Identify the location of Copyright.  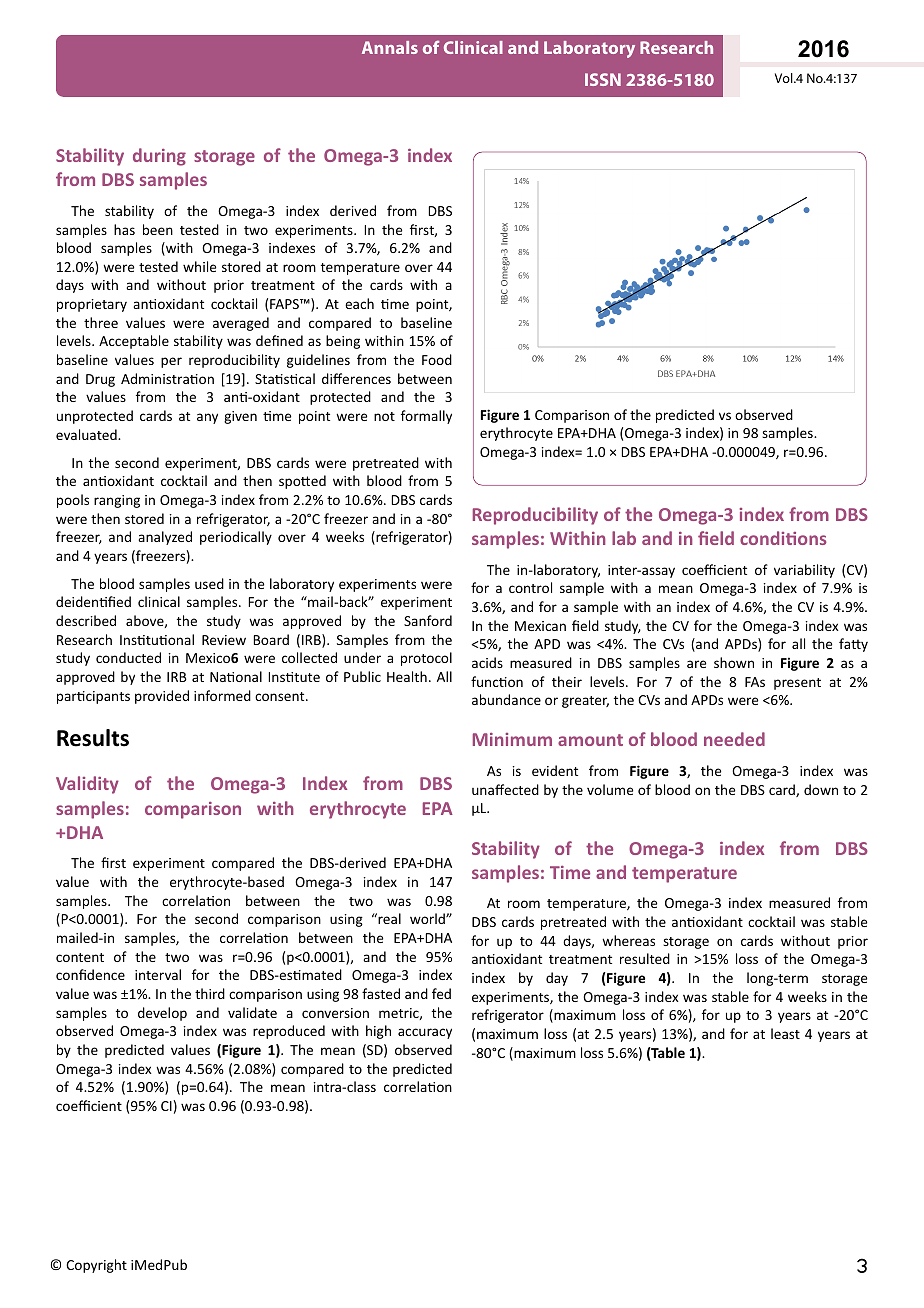
(96, 1266).
